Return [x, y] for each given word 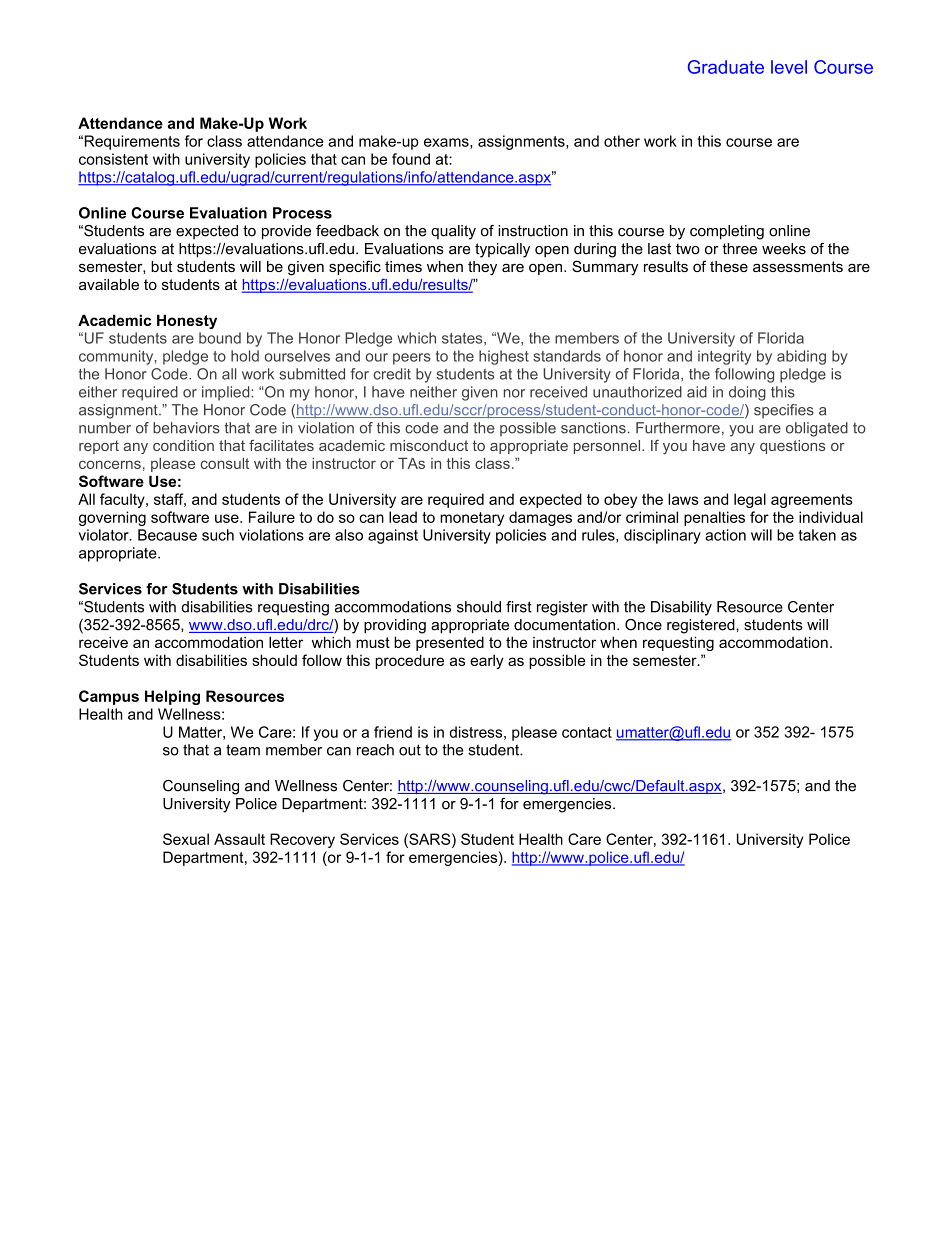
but [162, 266]
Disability [681, 608]
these [729, 266]
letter [286, 642]
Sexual [186, 839]
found [411, 159]
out [410, 750]
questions [792, 447]
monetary [472, 519]
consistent [113, 159]
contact [587, 732]
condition [183, 445]
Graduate [726, 67]
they [482, 268]
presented [450, 643]
